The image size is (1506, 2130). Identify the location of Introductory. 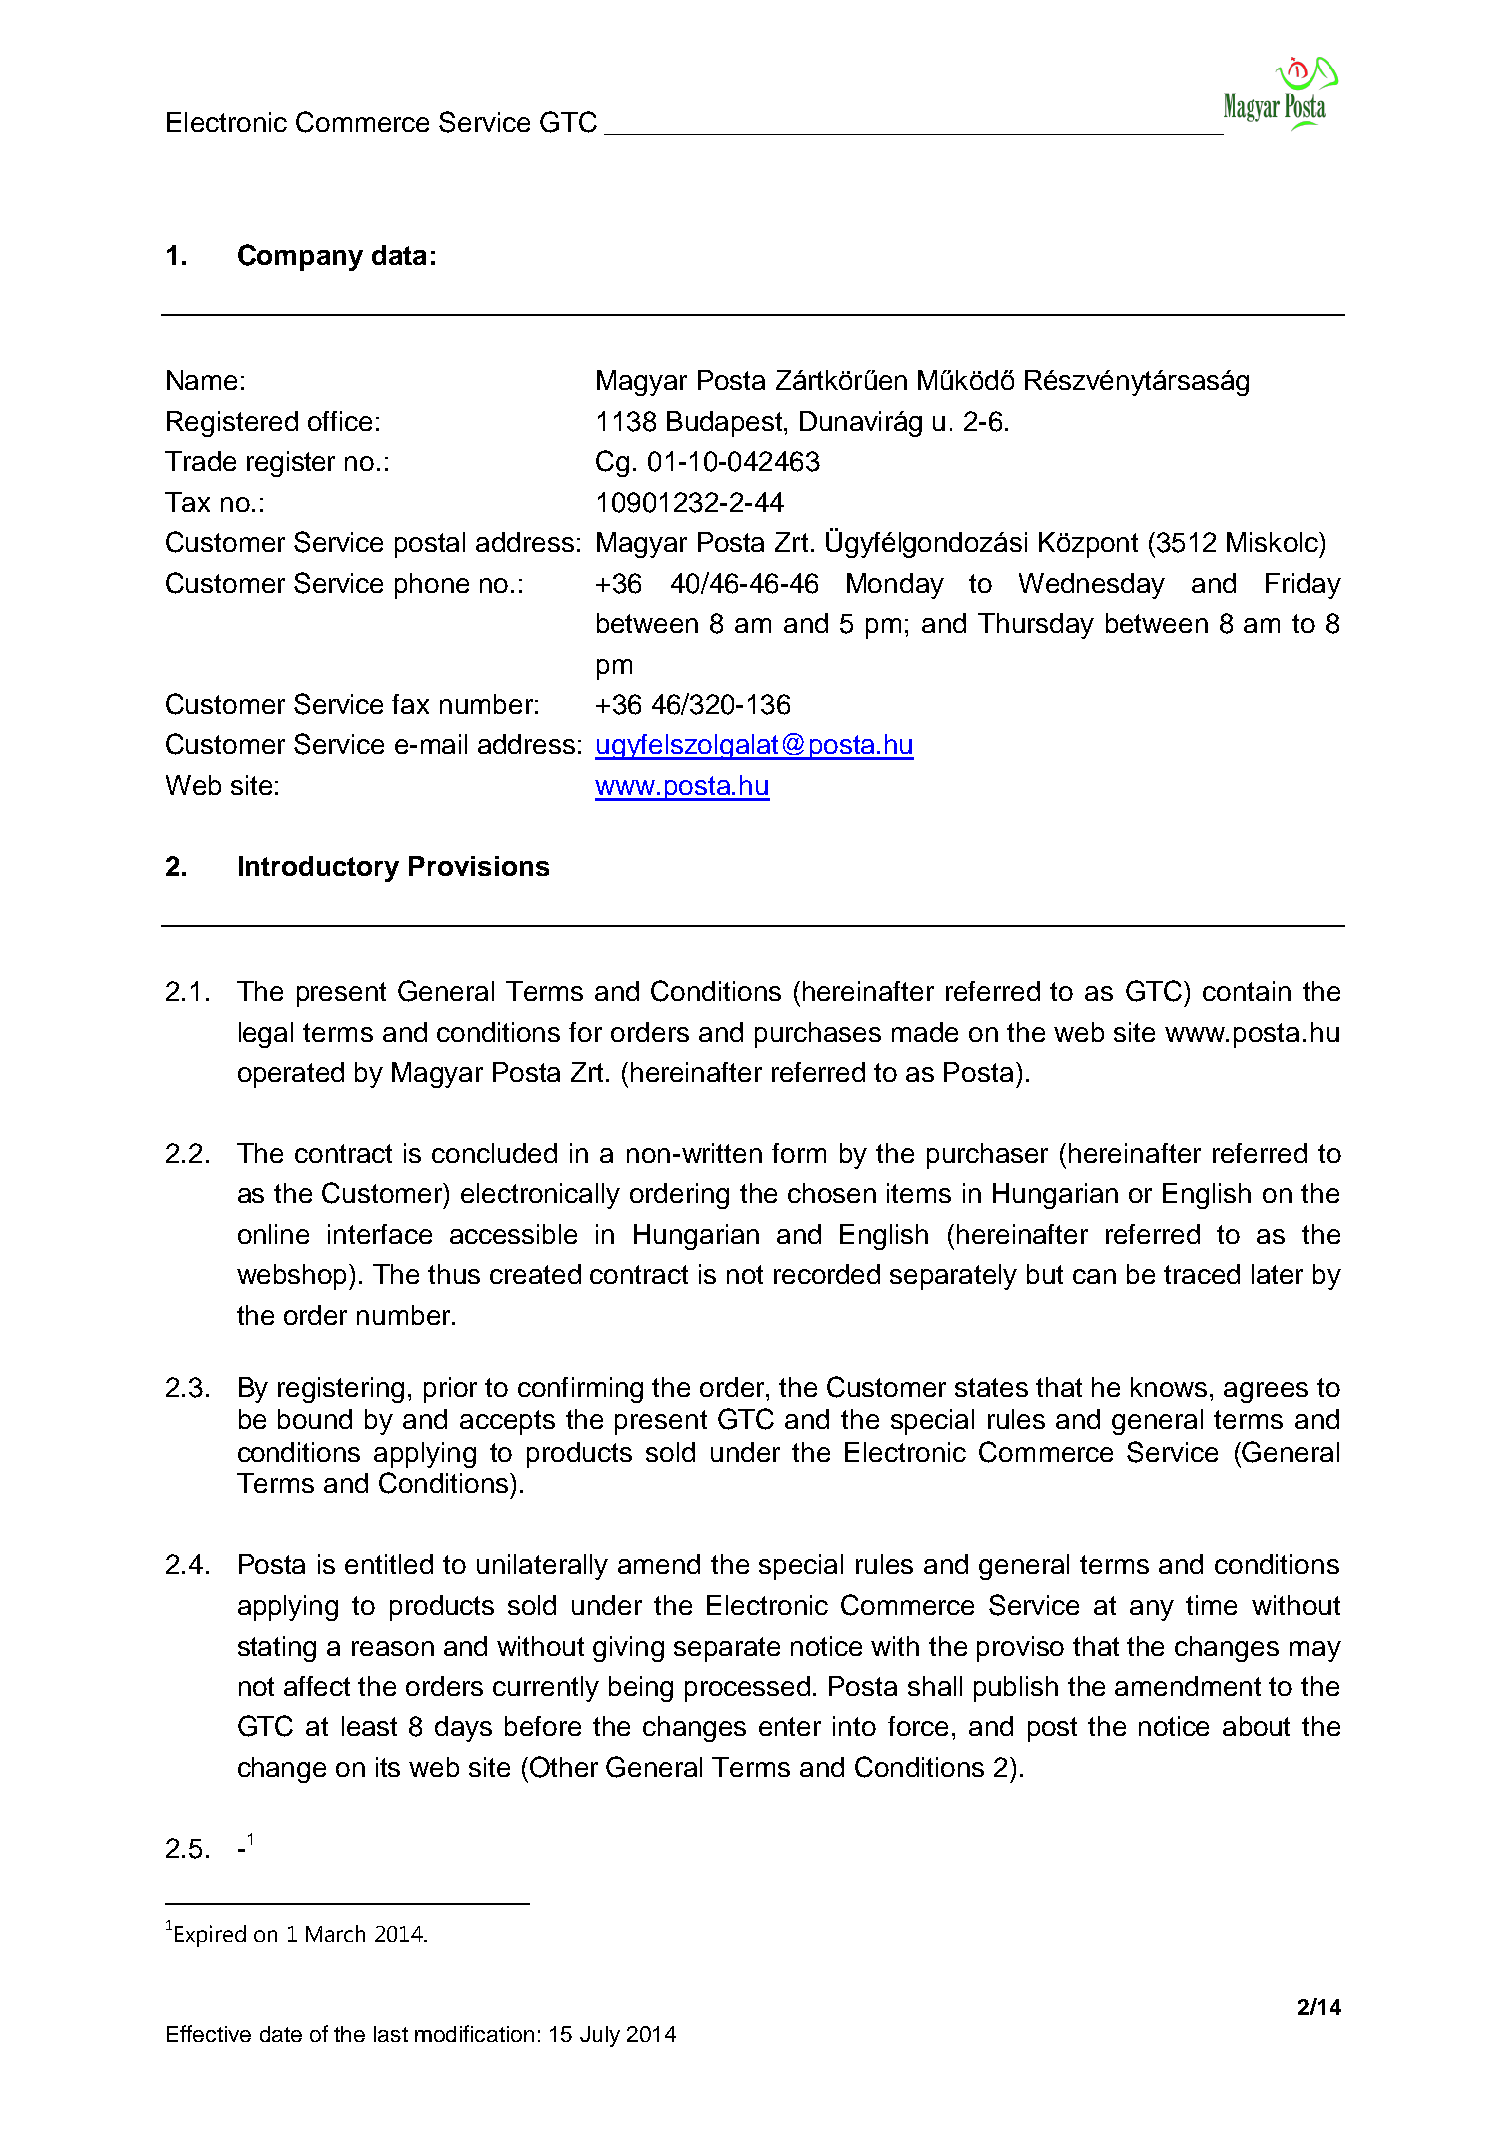
(319, 869).
